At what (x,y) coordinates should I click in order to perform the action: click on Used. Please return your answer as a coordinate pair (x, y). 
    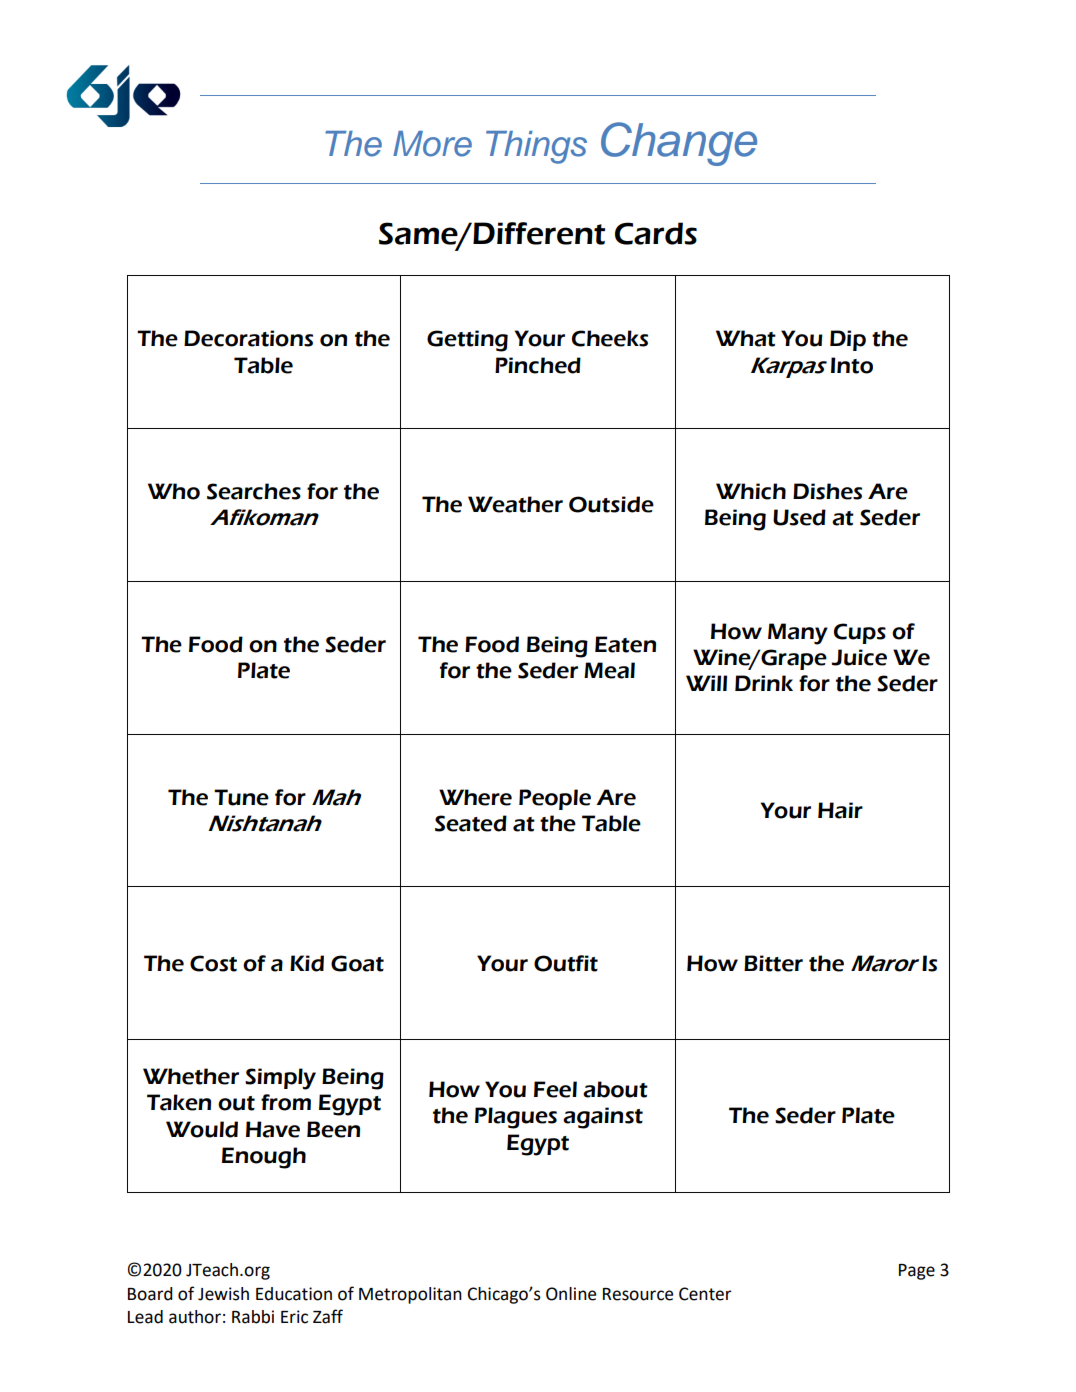
    Looking at the image, I should click on (799, 517).
